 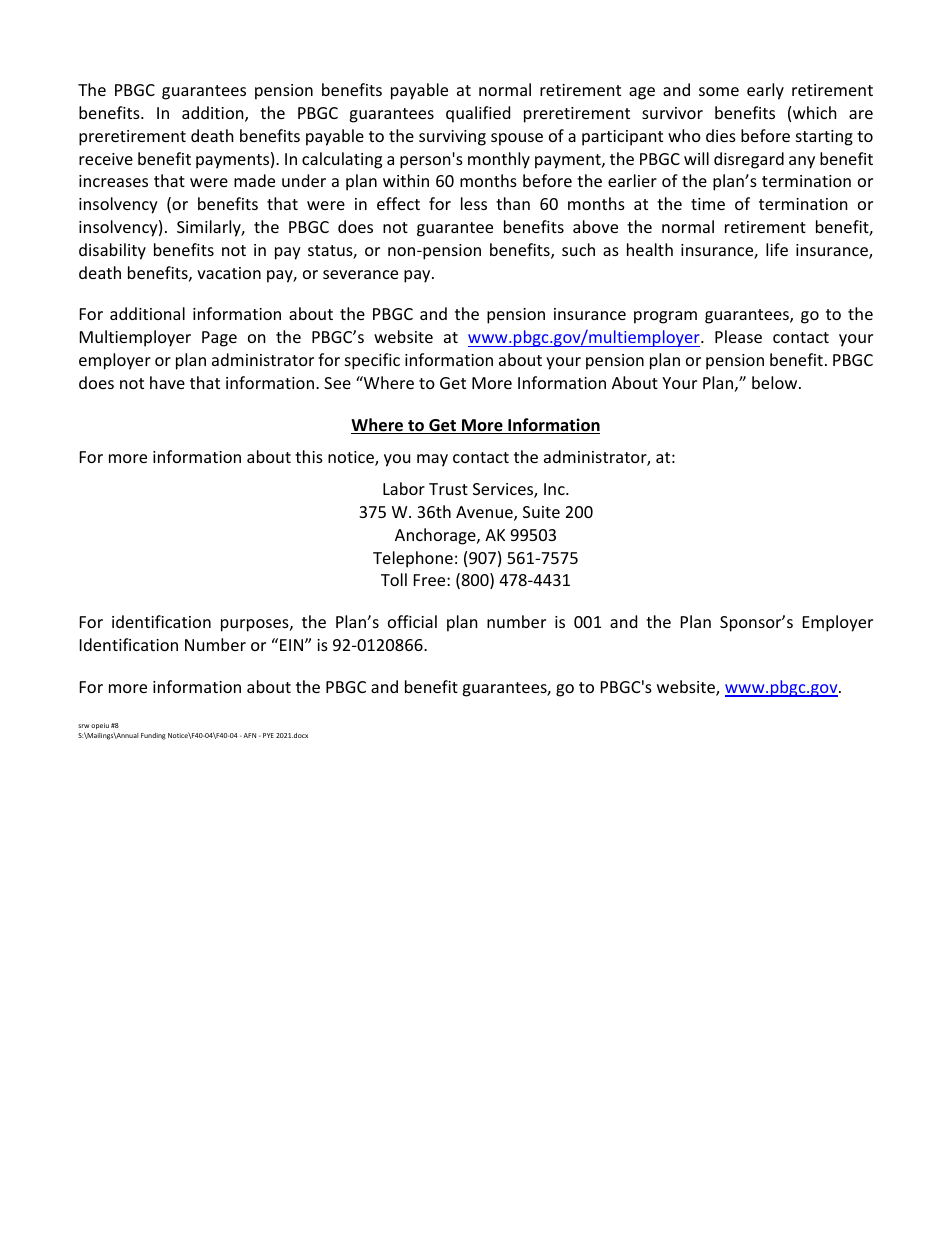 What do you see at coordinates (112, 251) in the screenshot?
I see `disability` at bounding box center [112, 251].
